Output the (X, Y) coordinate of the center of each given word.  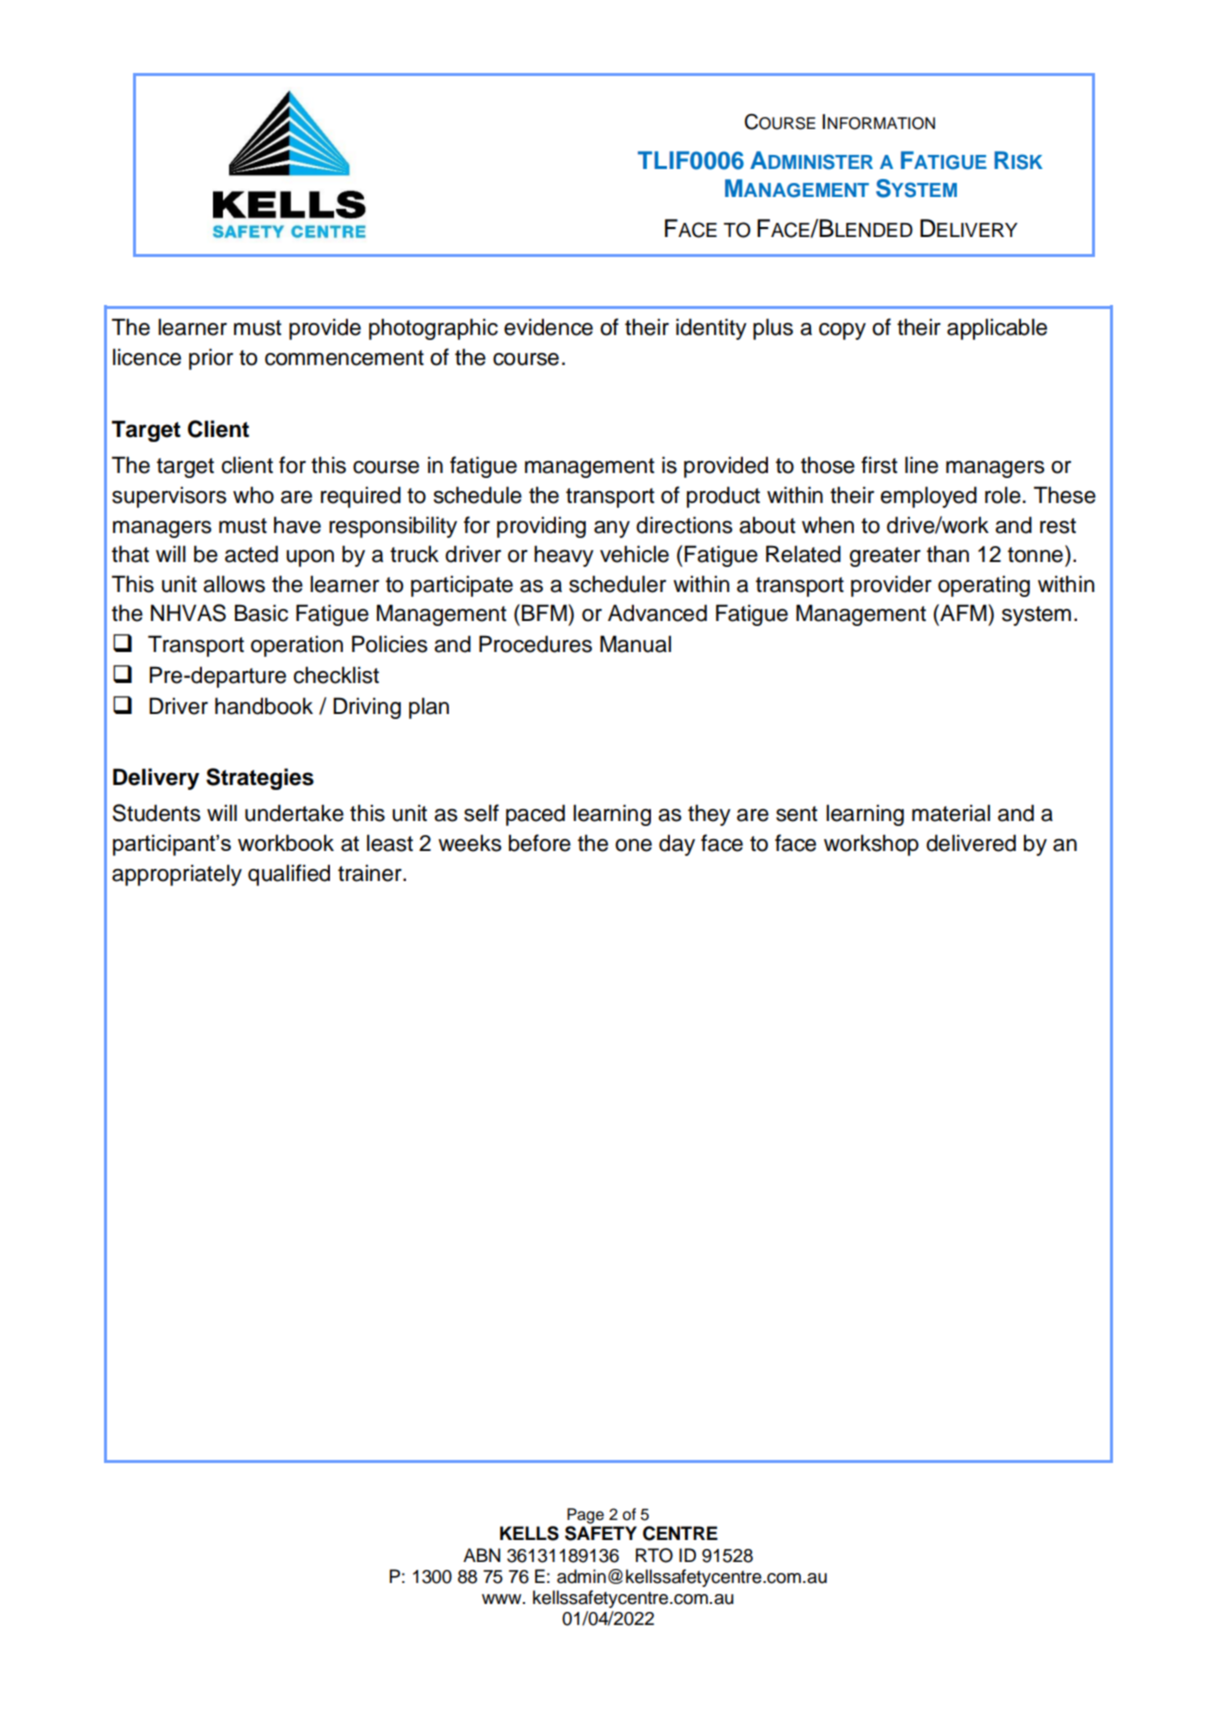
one (633, 845)
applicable (997, 329)
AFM (963, 612)
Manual (635, 644)
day (677, 845)
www (503, 1599)
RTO (654, 1555)
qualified (289, 875)
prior (211, 359)
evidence (548, 327)
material (951, 813)
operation (297, 646)
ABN (481, 1555)
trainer (371, 873)
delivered (971, 843)
